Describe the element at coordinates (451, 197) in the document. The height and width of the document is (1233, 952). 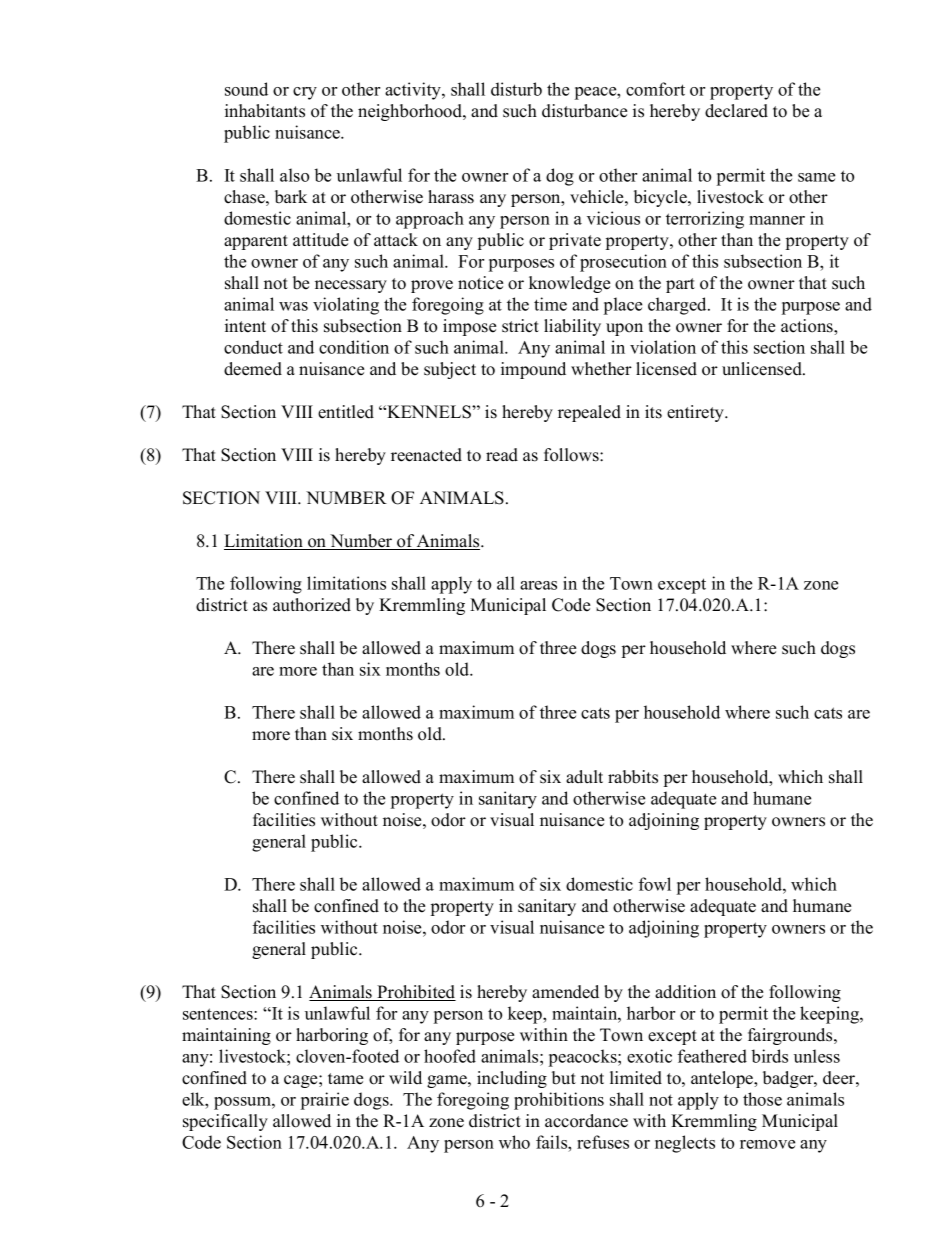
I see `harass` at that location.
